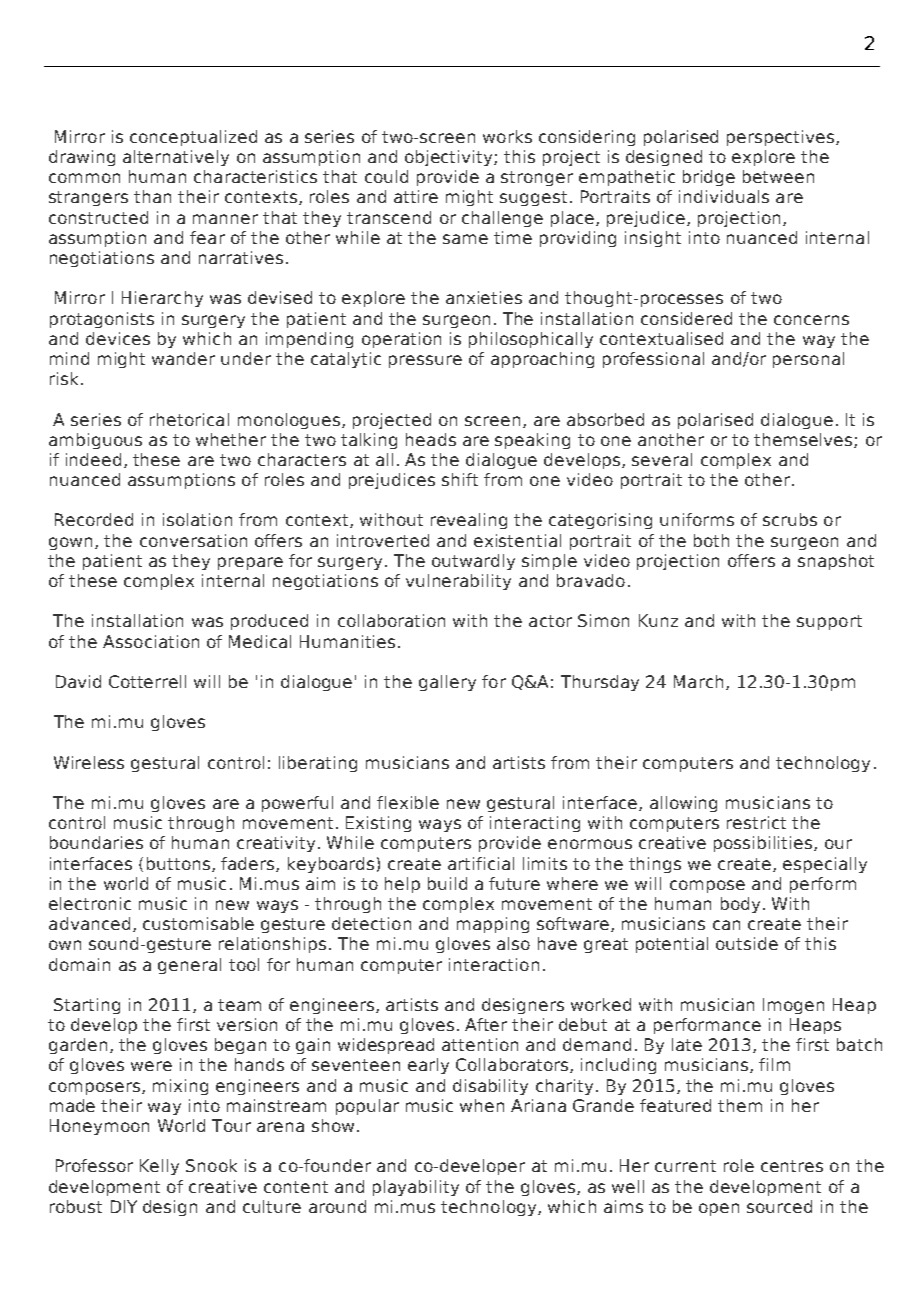 This screenshot has width=924, height=1308. What do you see at coordinates (416, 1188) in the screenshot?
I see `playability` at bounding box center [416, 1188].
